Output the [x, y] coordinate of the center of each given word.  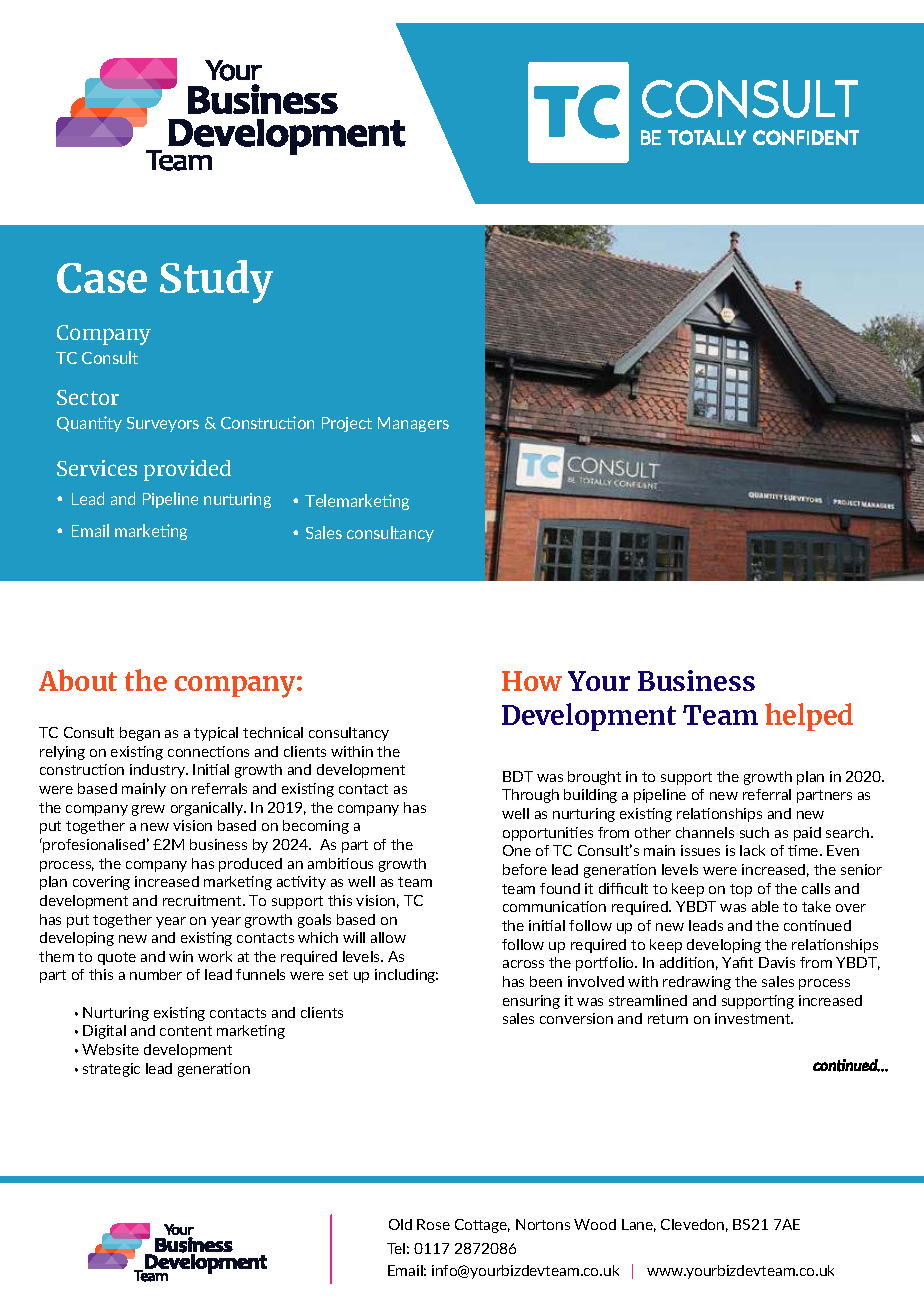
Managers [413, 424]
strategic [111, 1070]
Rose [433, 1224]
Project [347, 424]
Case [102, 278]
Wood [595, 1224]
